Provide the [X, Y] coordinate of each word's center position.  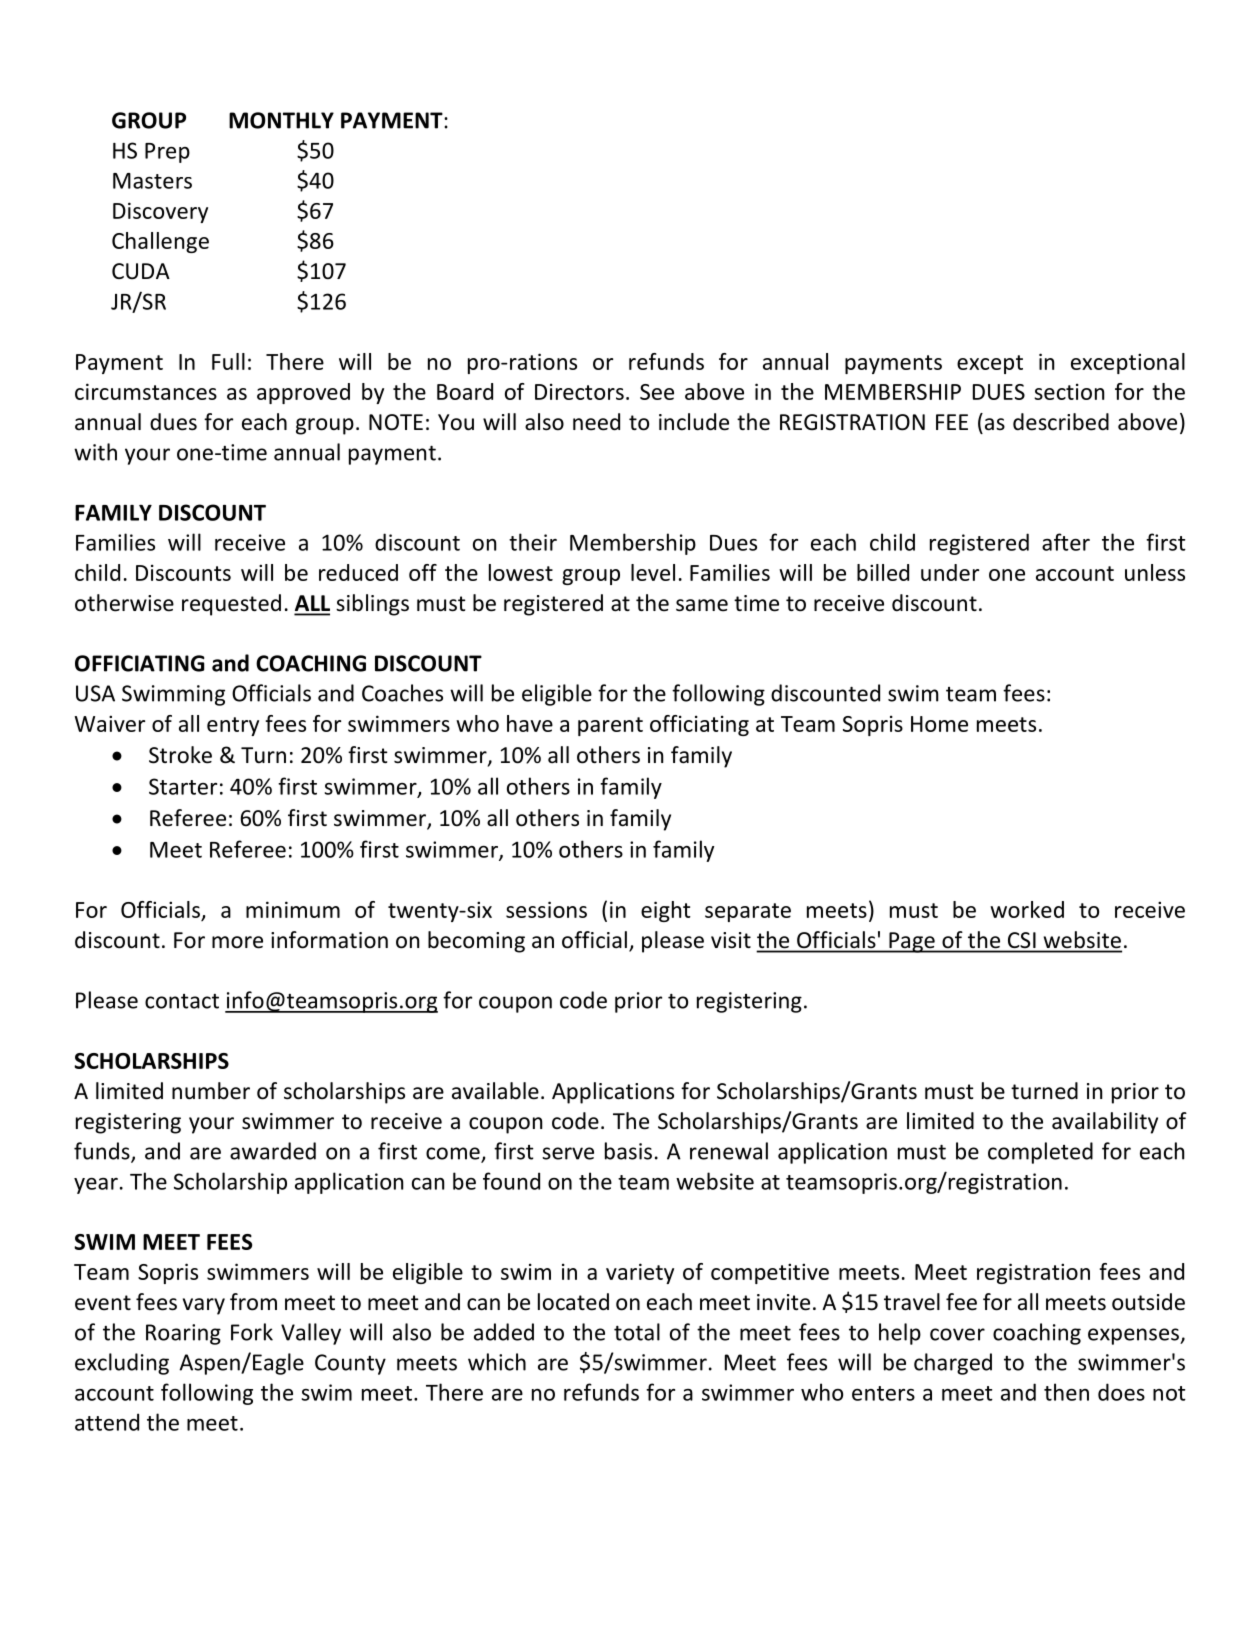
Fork [252, 1332]
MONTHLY [281, 120]
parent [610, 726]
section [1069, 391]
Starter [183, 786]
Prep [167, 153]
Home [939, 724]
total [637, 1332]
